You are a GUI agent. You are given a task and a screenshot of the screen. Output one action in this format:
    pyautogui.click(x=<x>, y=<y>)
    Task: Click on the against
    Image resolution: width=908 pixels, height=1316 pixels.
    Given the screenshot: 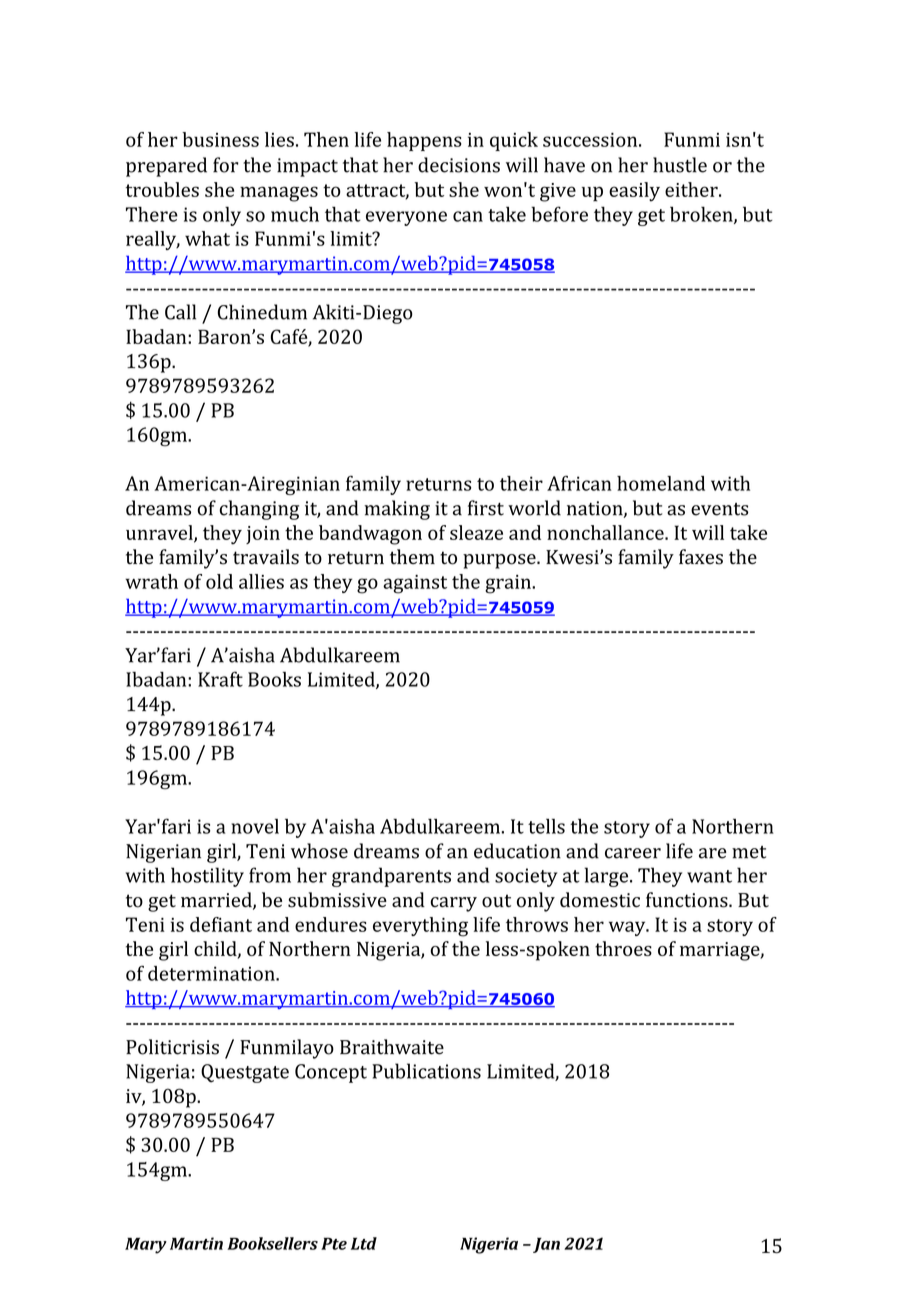 What is the action you would take?
    pyautogui.click(x=415, y=584)
